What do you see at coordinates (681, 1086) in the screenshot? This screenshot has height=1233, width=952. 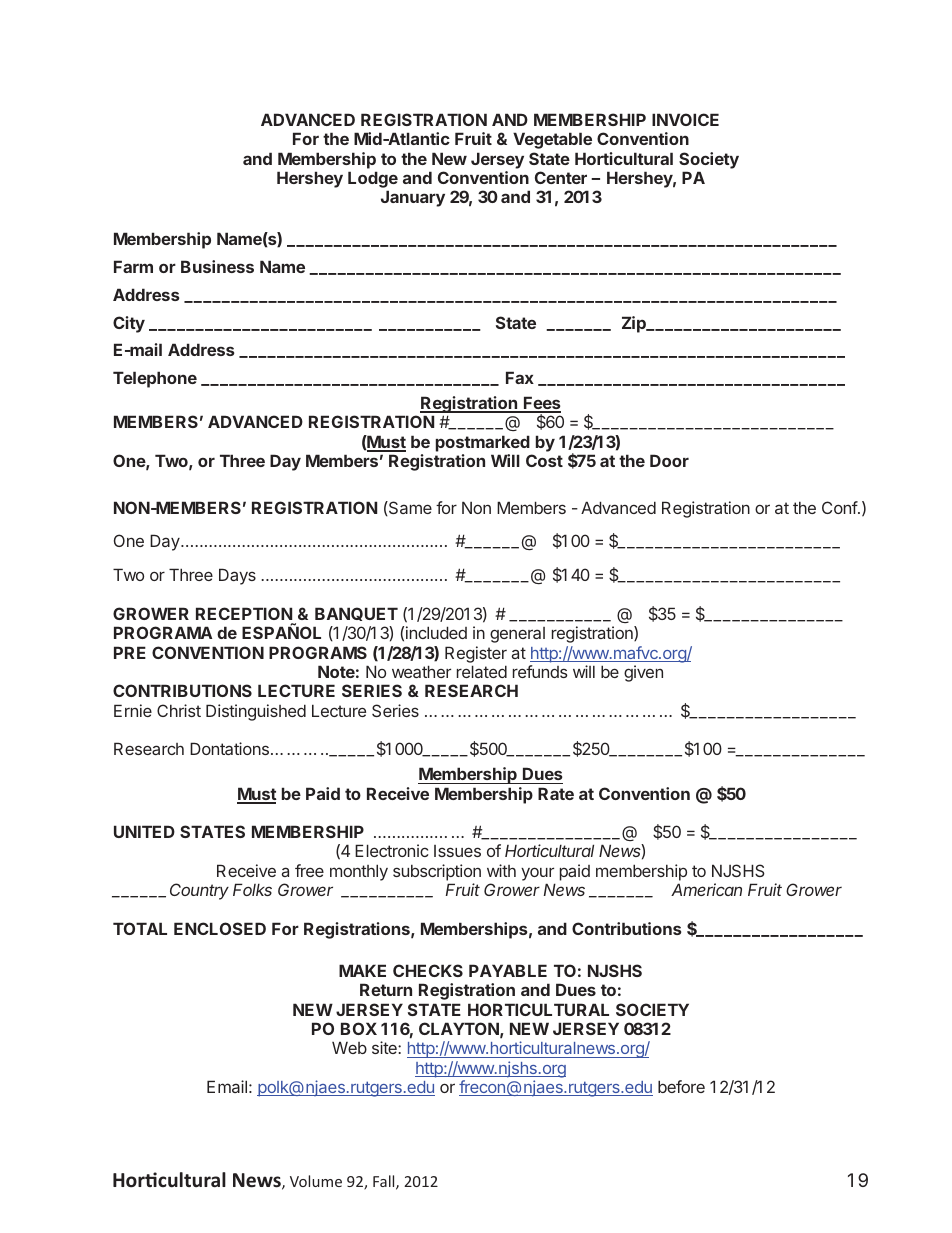 I see `before` at bounding box center [681, 1086].
